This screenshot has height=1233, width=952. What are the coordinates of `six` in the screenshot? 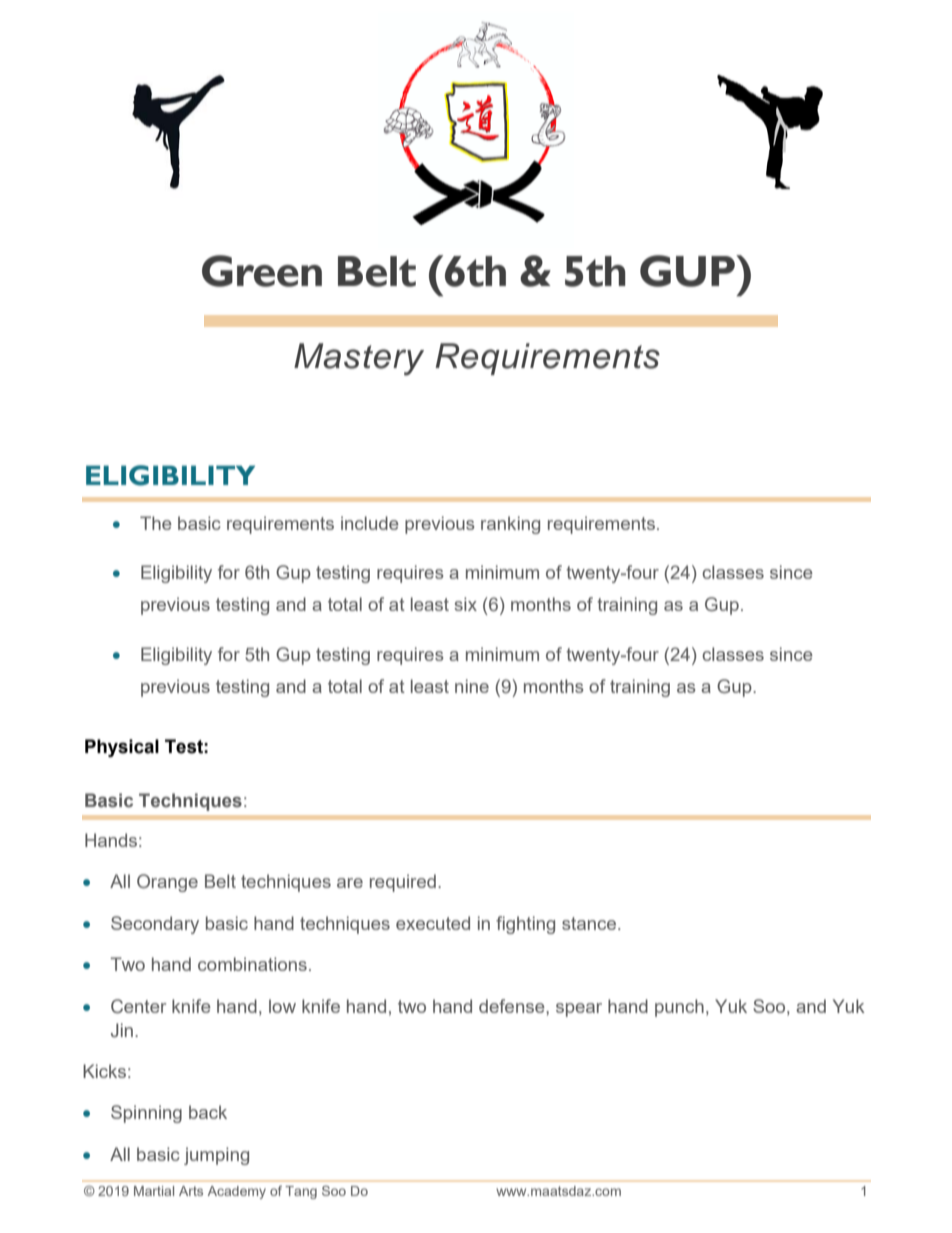 It's located at (465, 604).
